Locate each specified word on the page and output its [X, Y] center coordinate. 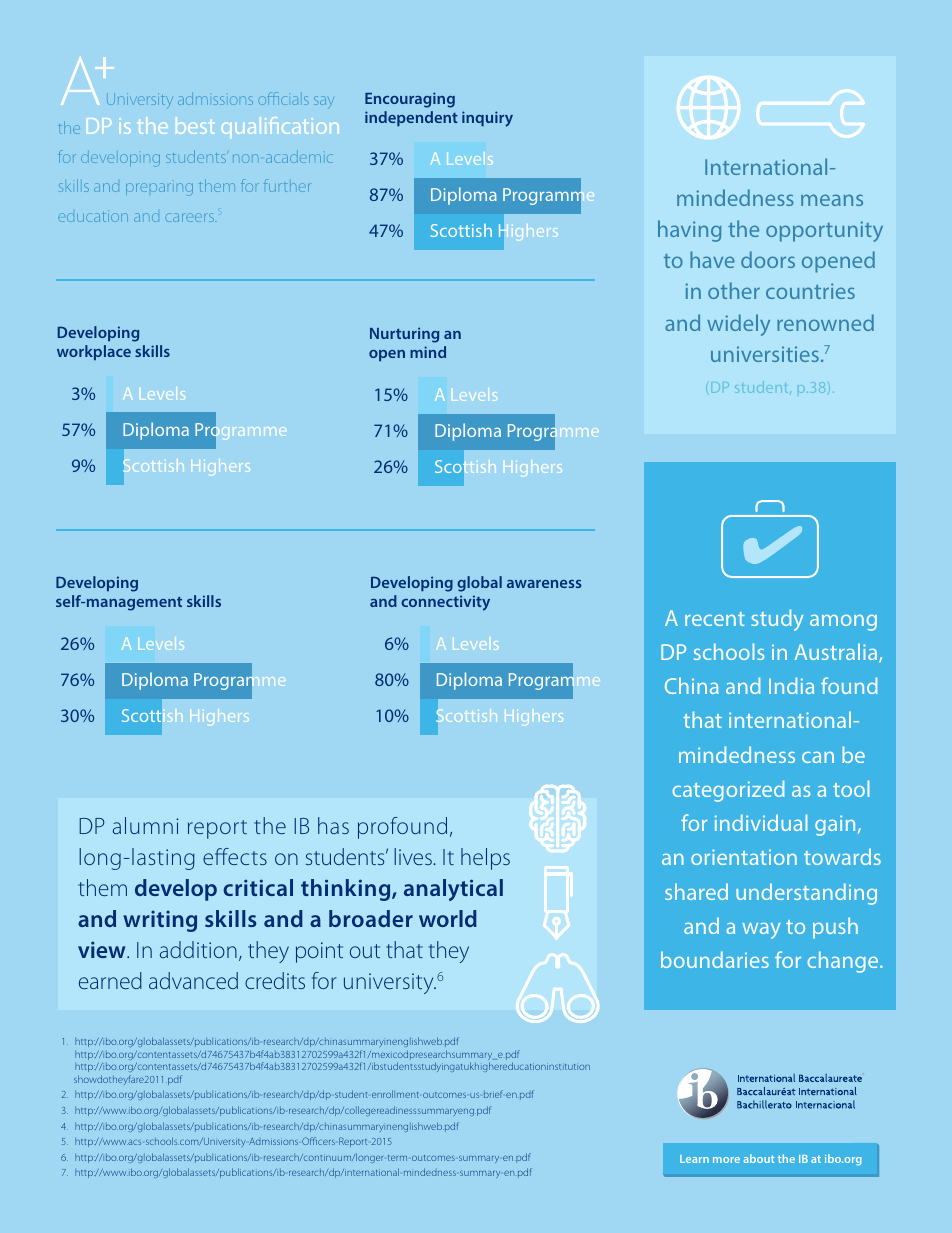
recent [715, 619]
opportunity [824, 231]
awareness [544, 584]
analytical [453, 890]
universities [765, 354]
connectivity [445, 603]
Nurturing [404, 335]
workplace [94, 352]
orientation [744, 857]
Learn [694, 1159]
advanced [193, 980]
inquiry [487, 119]
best [195, 125]
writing [160, 921]
